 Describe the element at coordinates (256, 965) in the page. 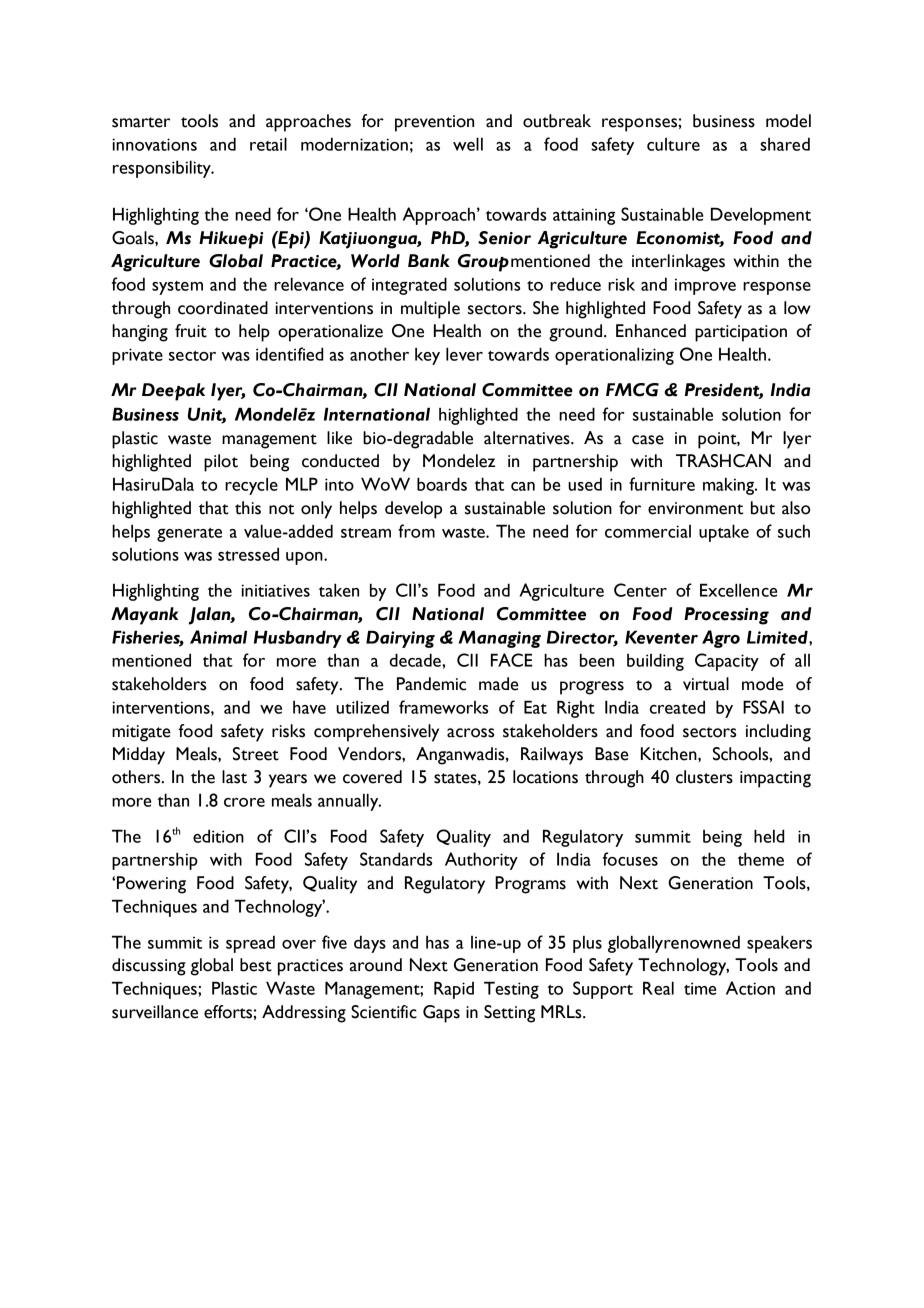

I see `best` at that location.
